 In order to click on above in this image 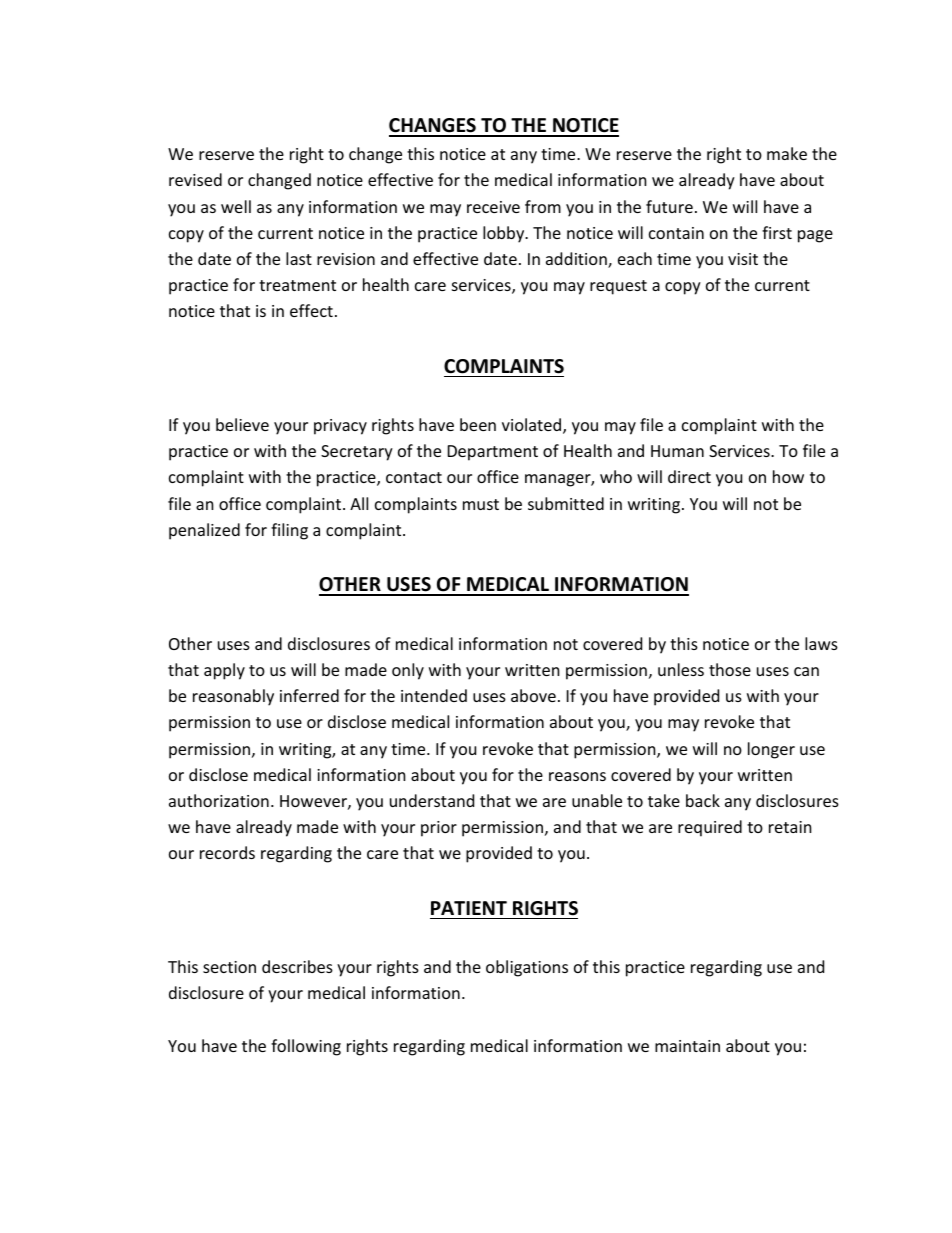, I will do `click(533, 695)`.
